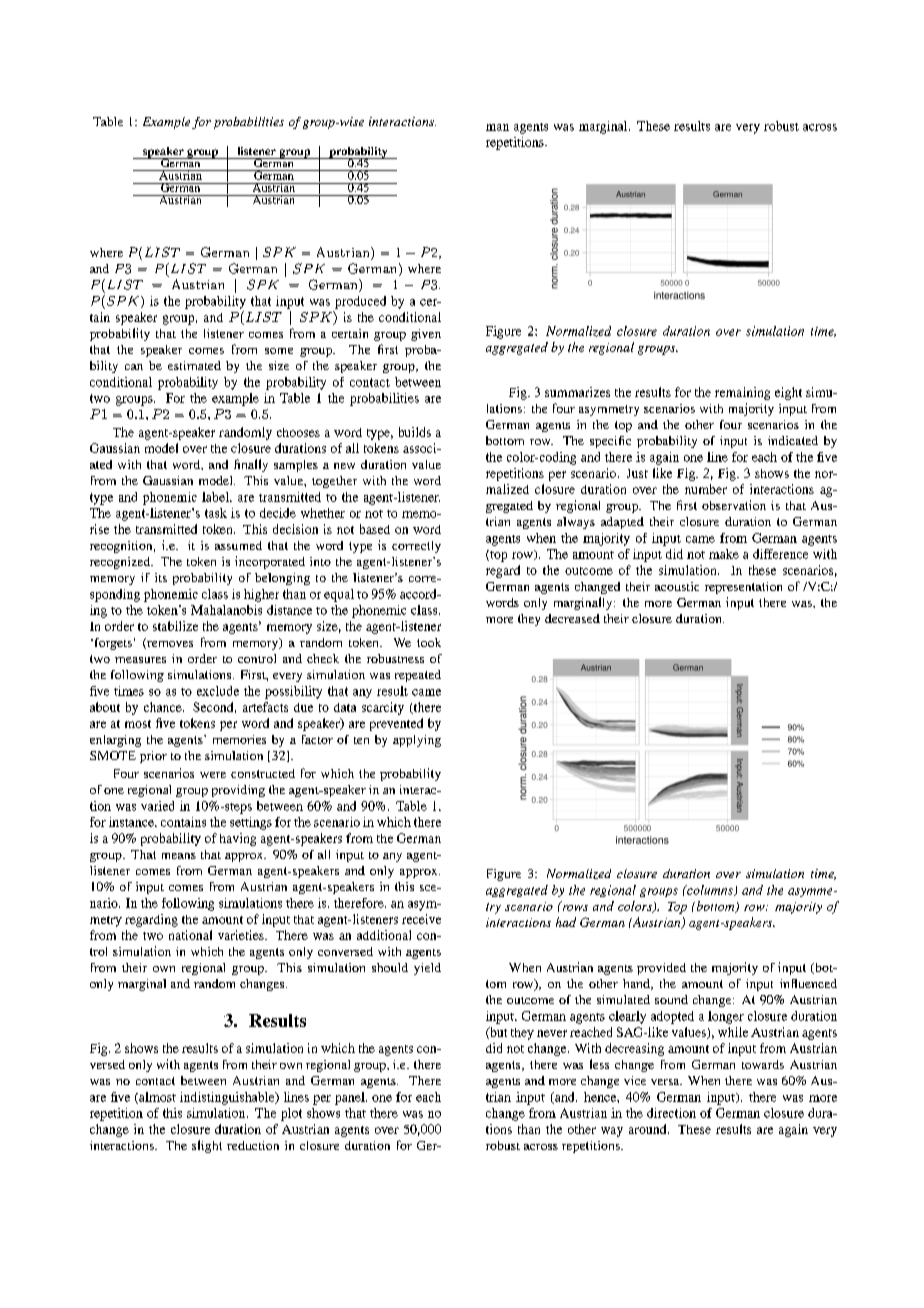 This screenshot has width=924, height=1308. Describe the element at coordinates (417, 741) in the screenshot. I see `applying` at that location.
